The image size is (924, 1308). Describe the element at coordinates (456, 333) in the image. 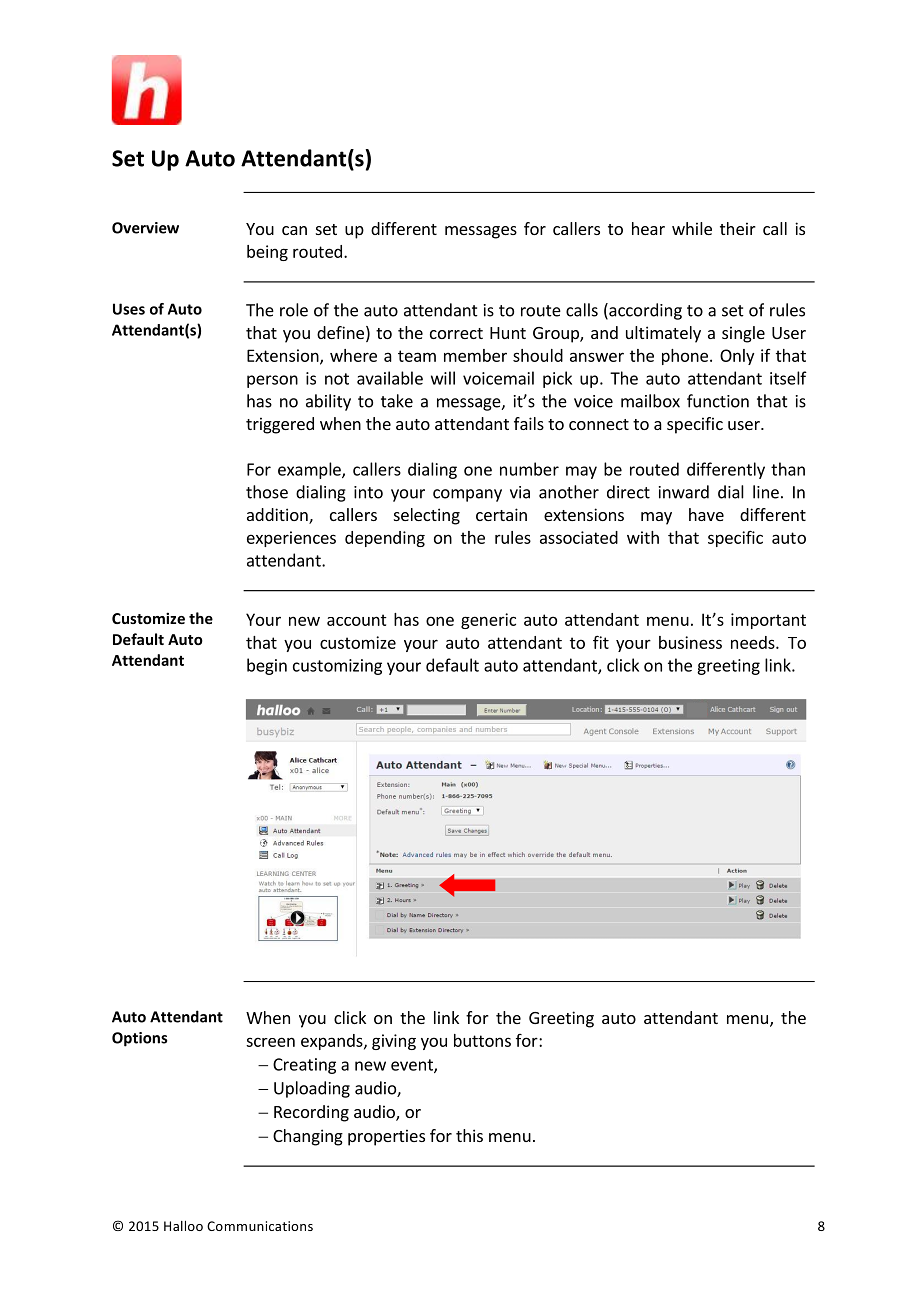

I see `correct` at that location.
